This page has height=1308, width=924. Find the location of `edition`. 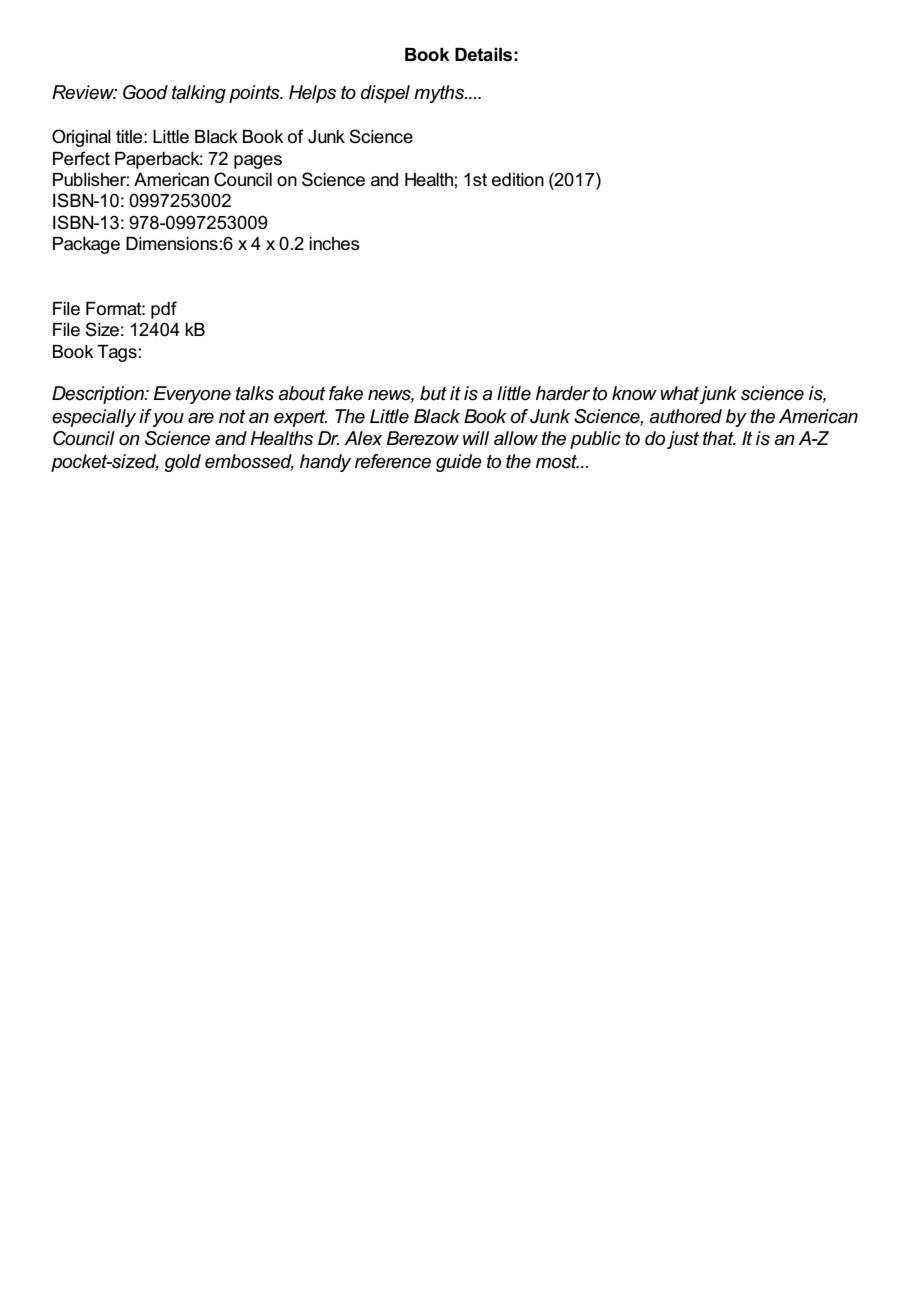

edition is located at coordinates (518, 180).
